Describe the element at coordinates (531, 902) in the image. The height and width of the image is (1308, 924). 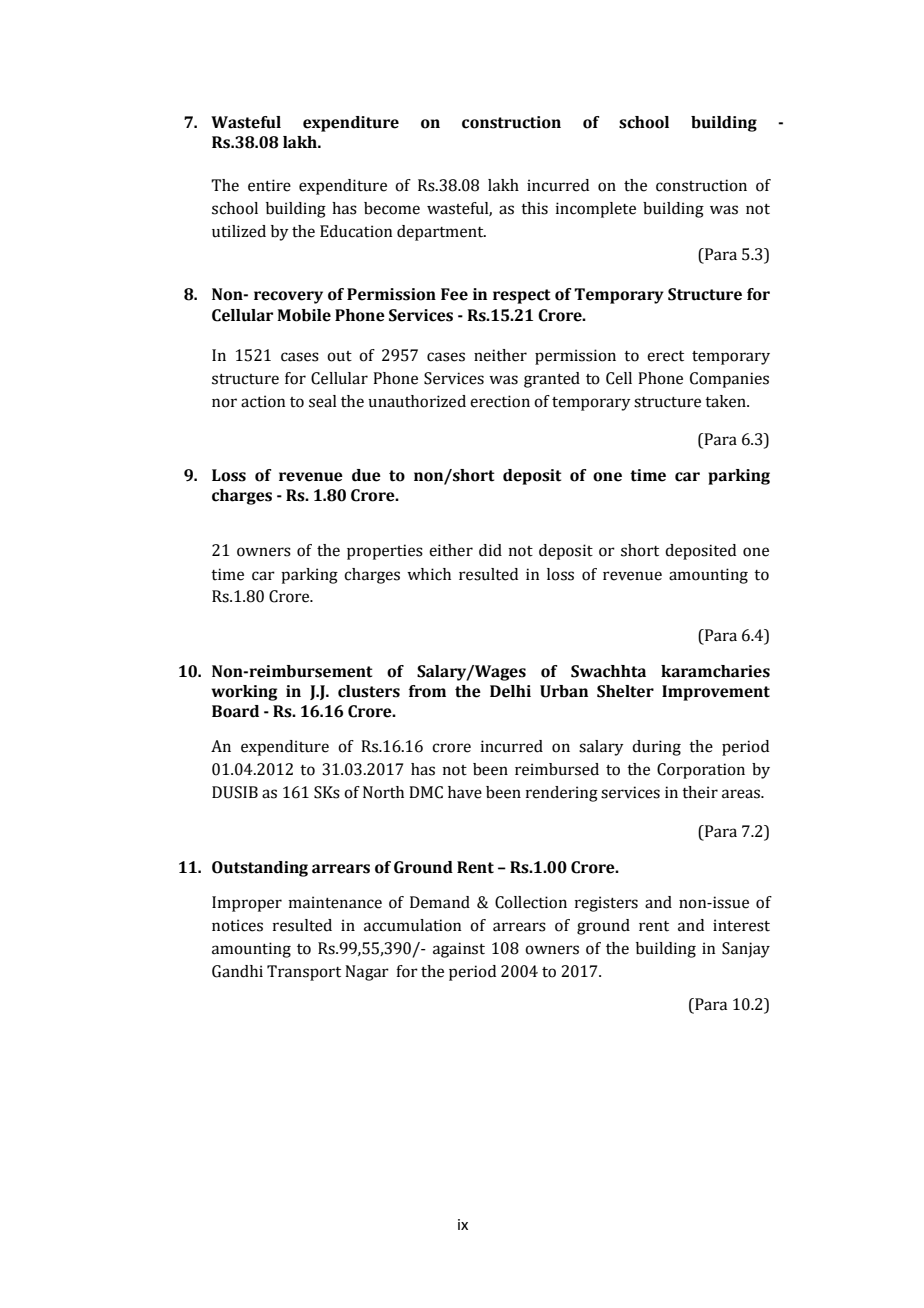
I see `Collection` at that location.
